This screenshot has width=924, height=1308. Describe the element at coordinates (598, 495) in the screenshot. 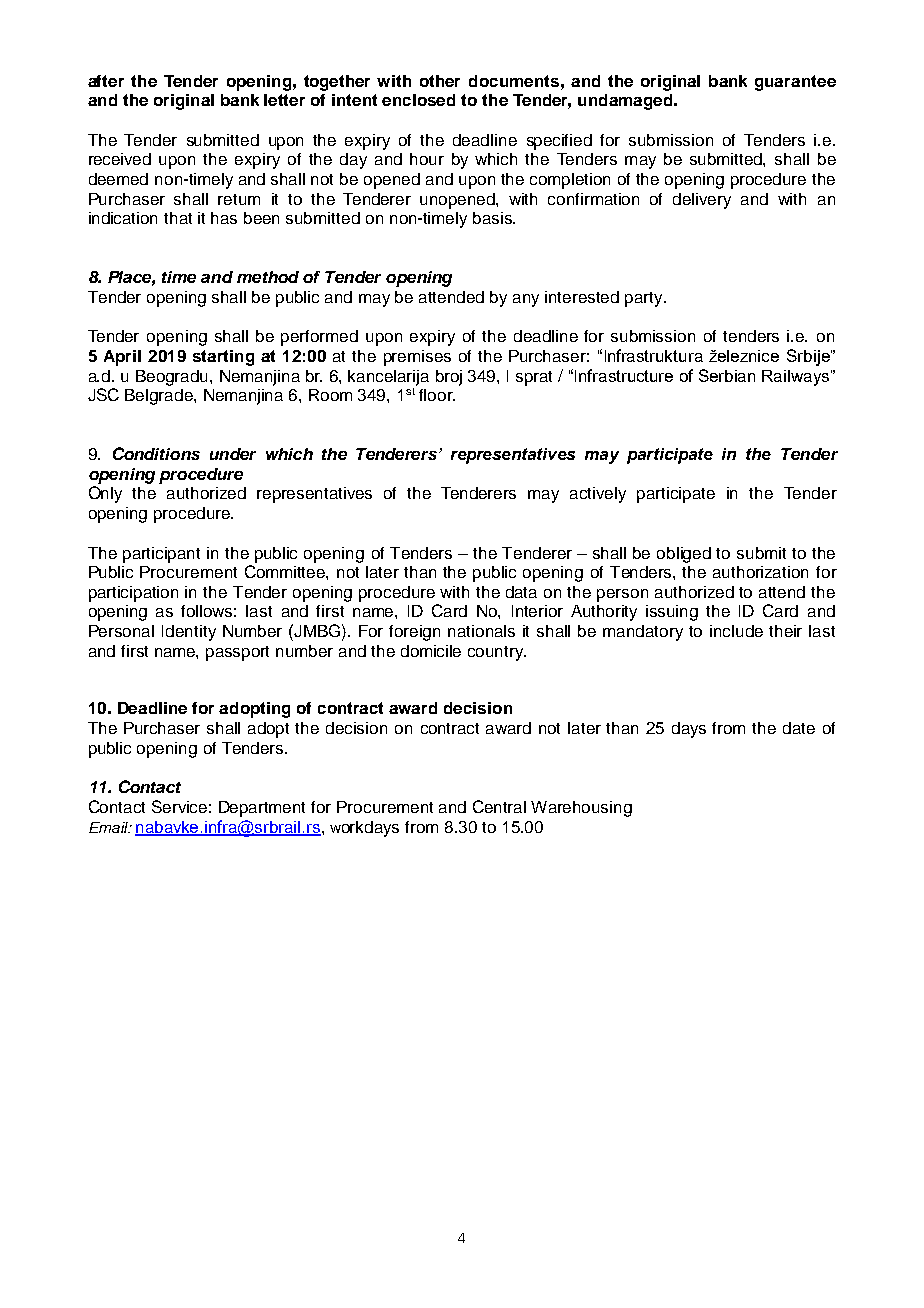

I see `actively` at that location.
